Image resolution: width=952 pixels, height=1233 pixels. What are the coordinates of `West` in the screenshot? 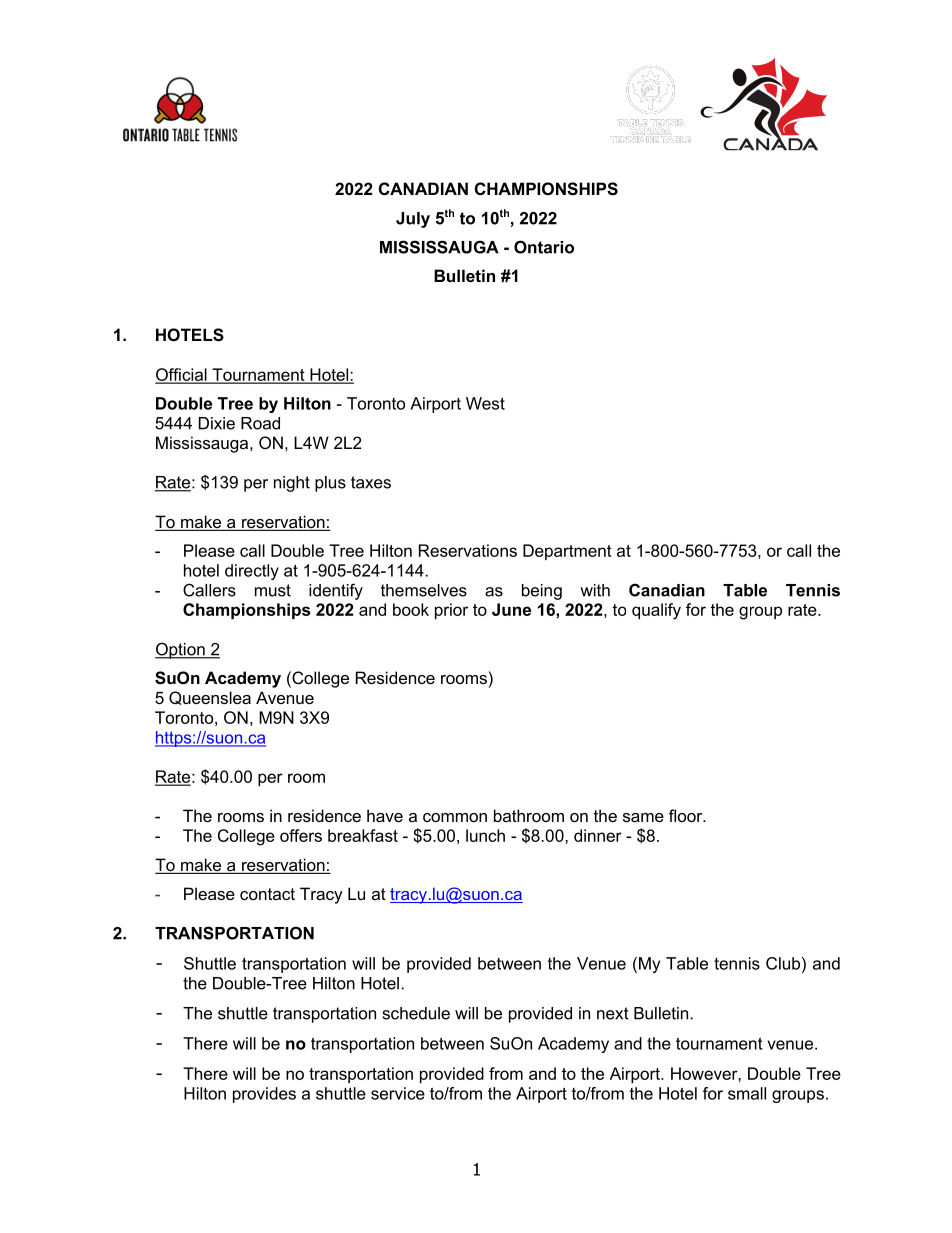 It's located at (485, 403).
